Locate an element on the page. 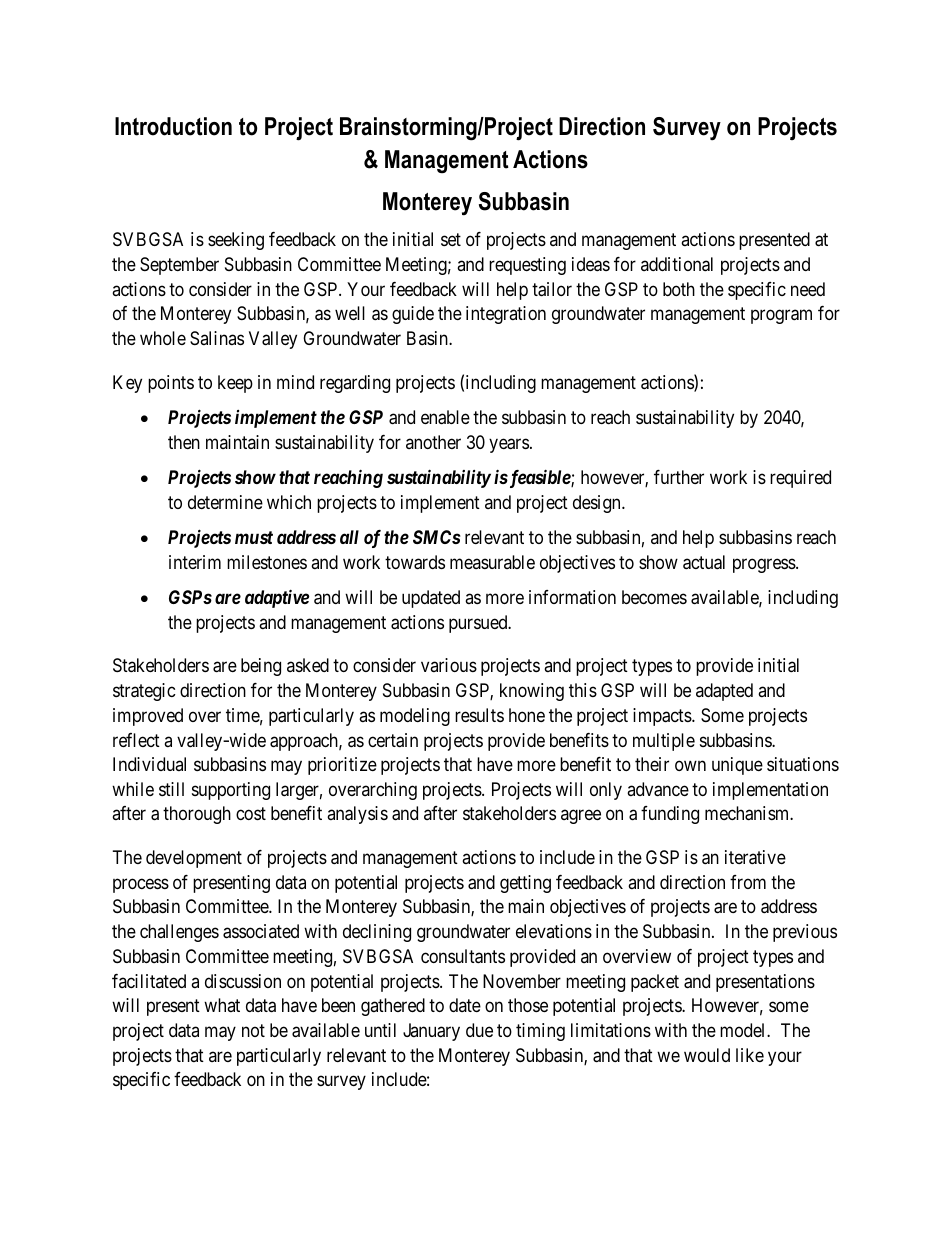  due is located at coordinates (479, 1030).
